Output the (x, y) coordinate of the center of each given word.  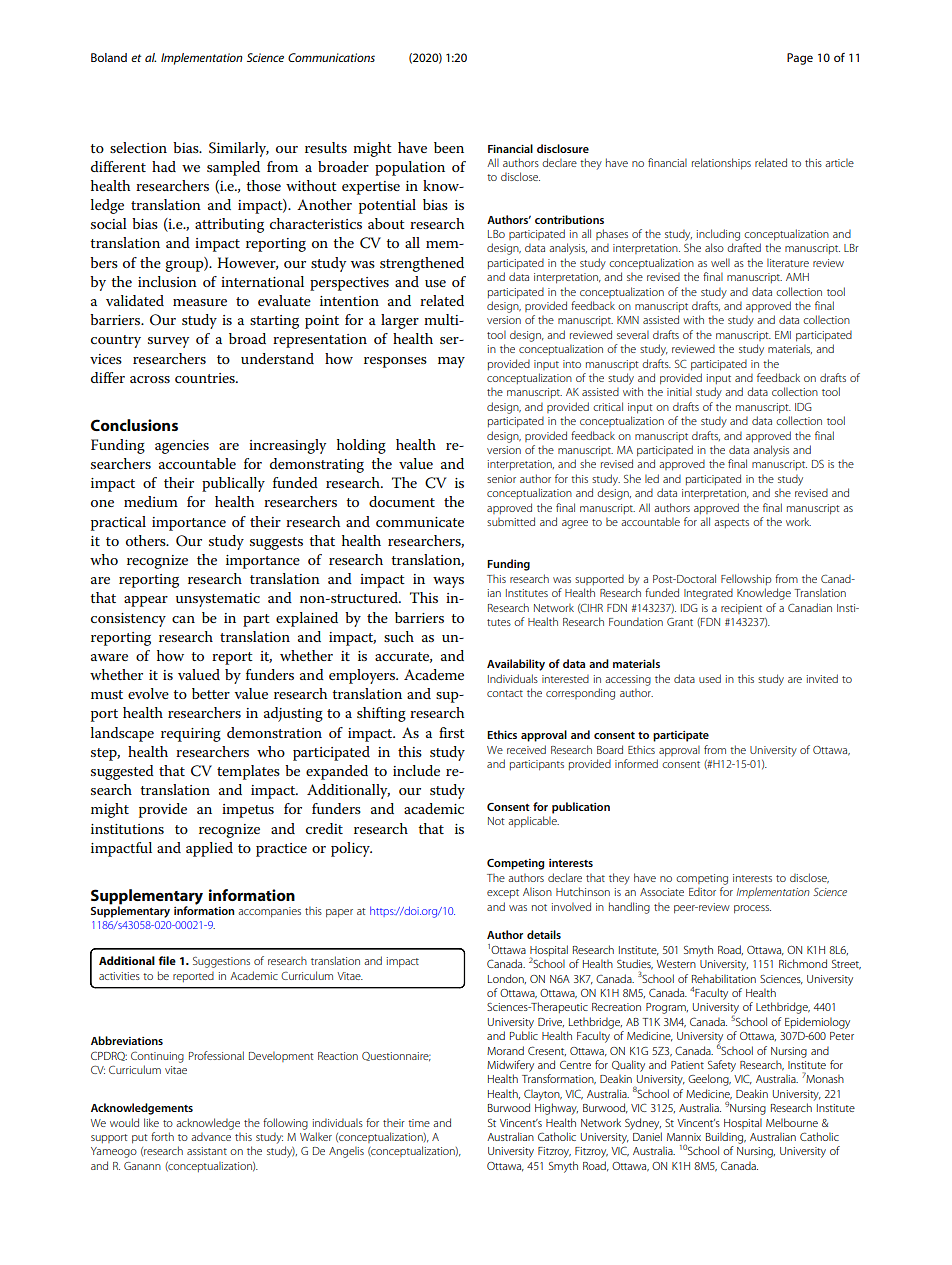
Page (800, 59)
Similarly (239, 149)
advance (211, 1137)
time (419, 1123)
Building (726, 1138)
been (449, 147)
